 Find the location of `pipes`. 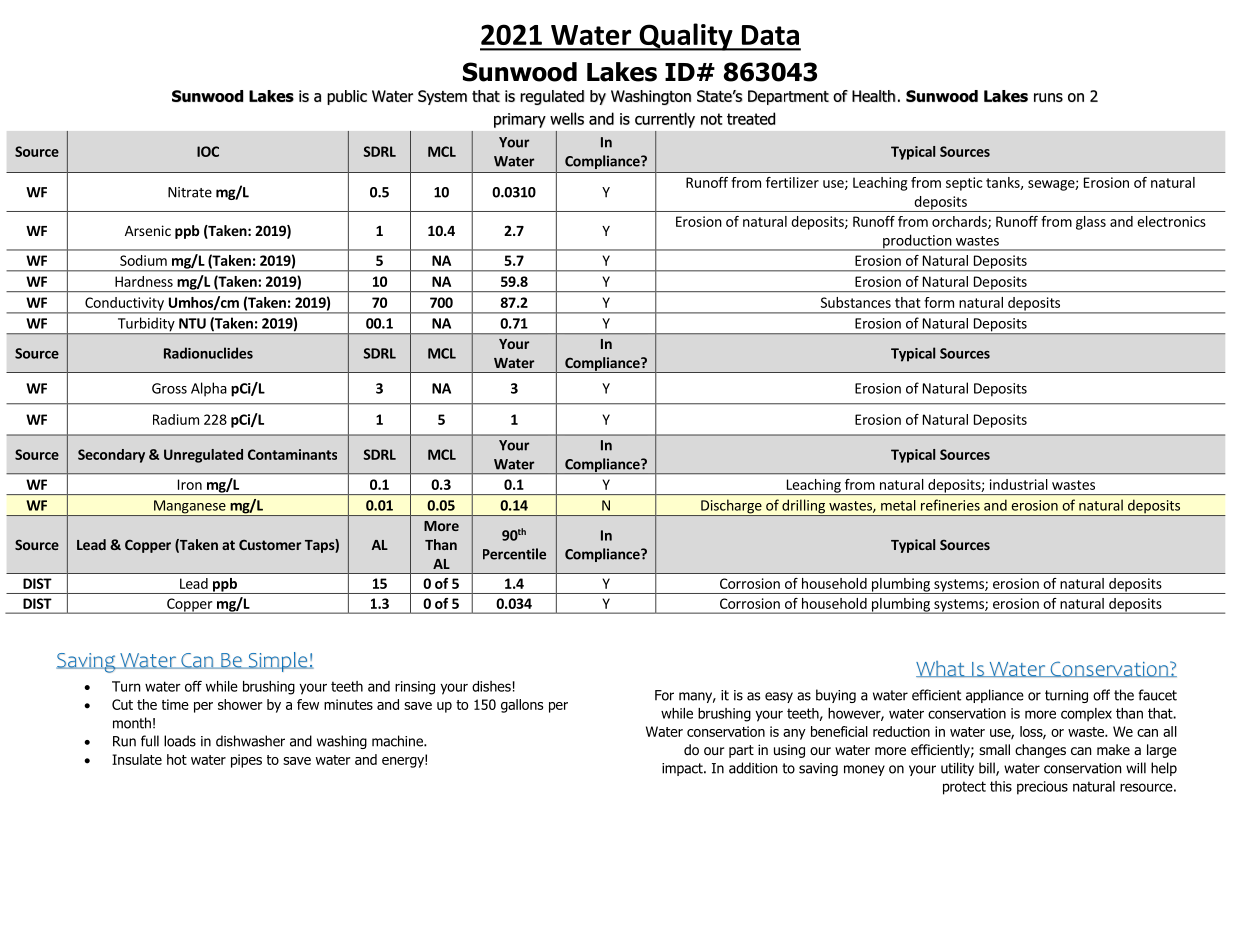

pipes is located at coordinates (246, 761).
